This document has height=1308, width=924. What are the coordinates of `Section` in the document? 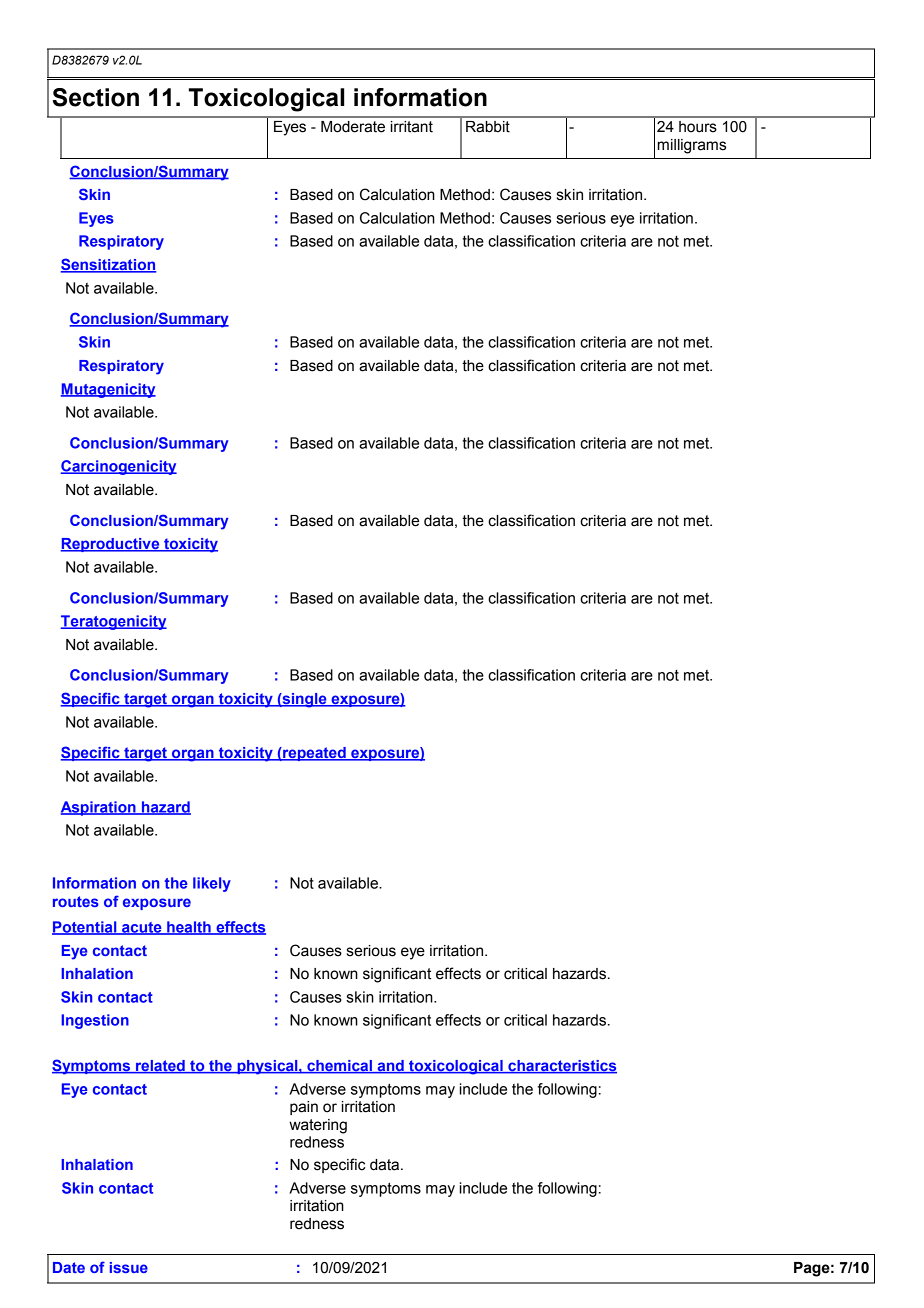 It's located at (95, 97).
